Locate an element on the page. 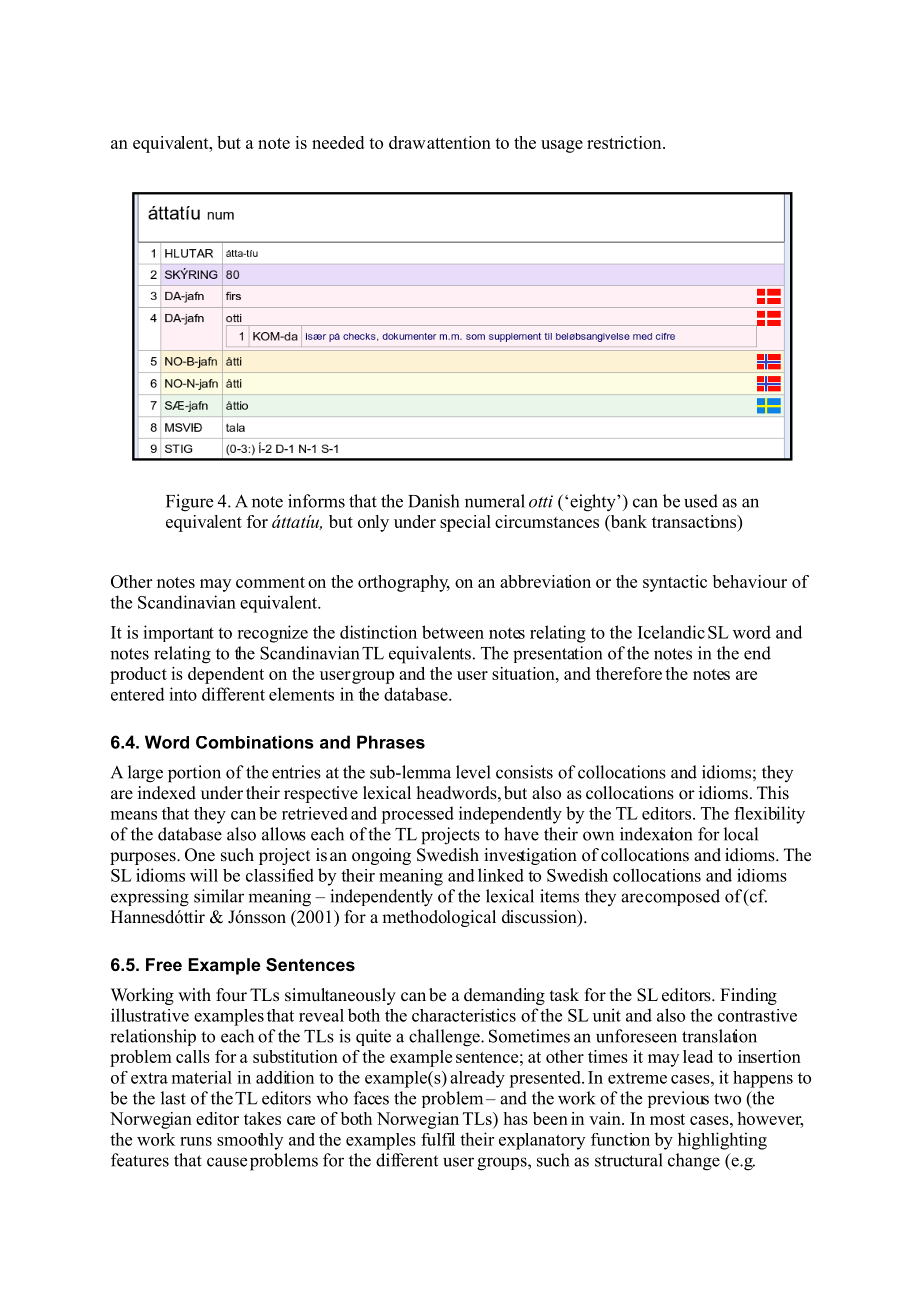 The height and width of the page is (1308, 924). Figure is located at coordinates (189, 503).
